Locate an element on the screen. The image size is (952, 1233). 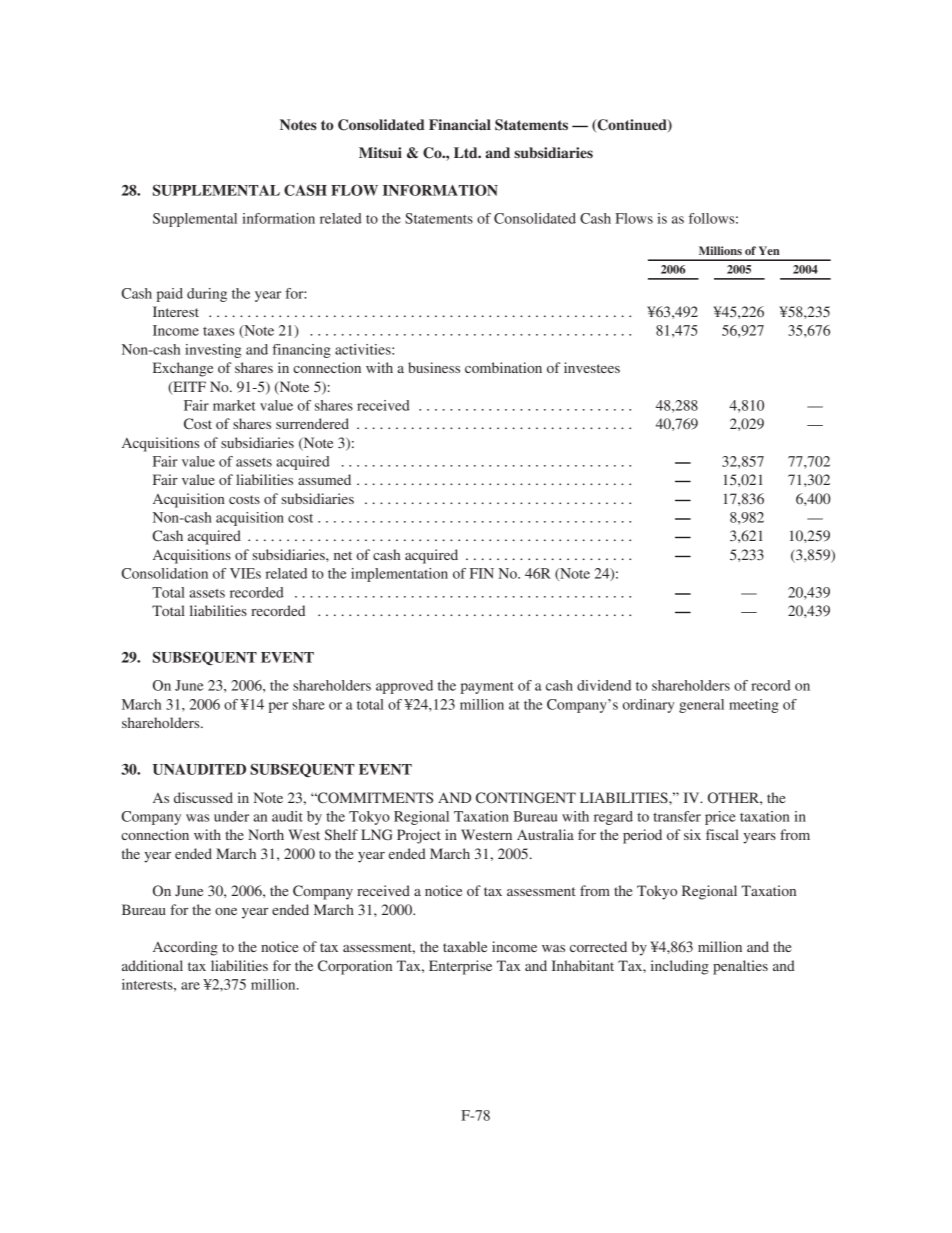
Continued is located at coordinates (632, 126).
